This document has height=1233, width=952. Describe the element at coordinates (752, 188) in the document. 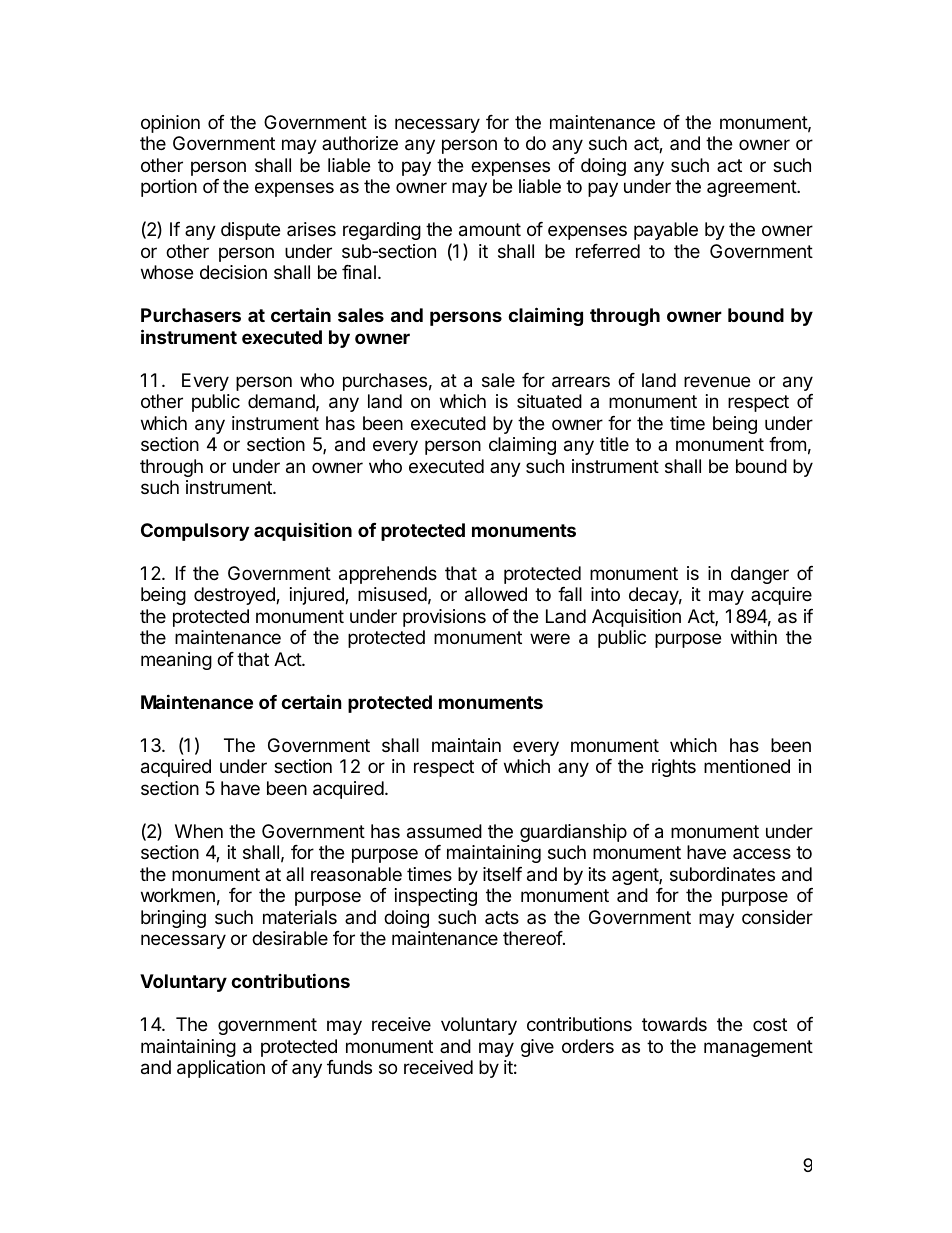

I see `agreement` at that location.
